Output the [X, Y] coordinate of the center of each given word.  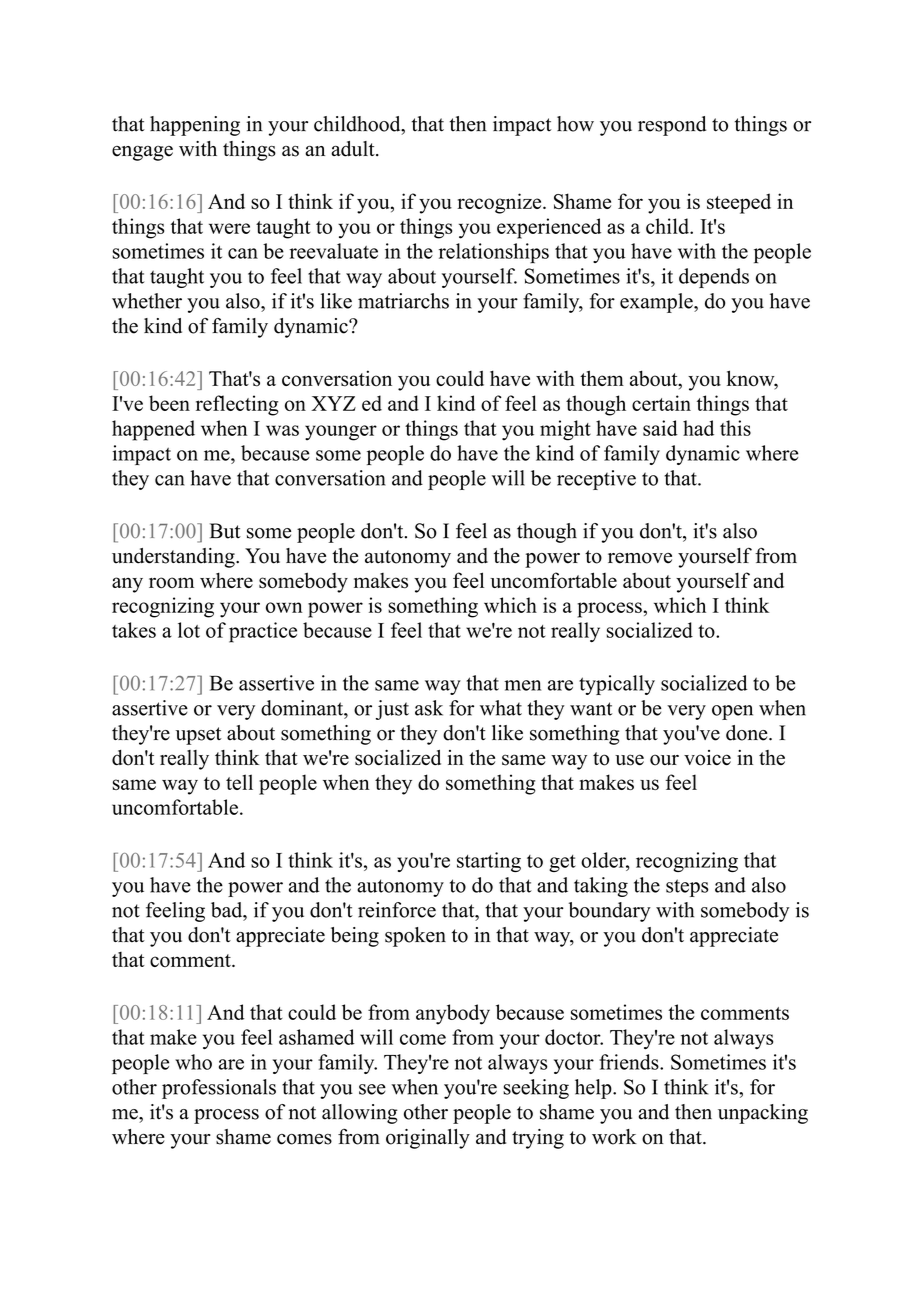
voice [707, 758]
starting [489, 862]
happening [195, 126]
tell [239, 782]
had [698, 428]
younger [341, 433]
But [225, 531]
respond [672, 126]
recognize [500, 203]
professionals [219, 1089]
